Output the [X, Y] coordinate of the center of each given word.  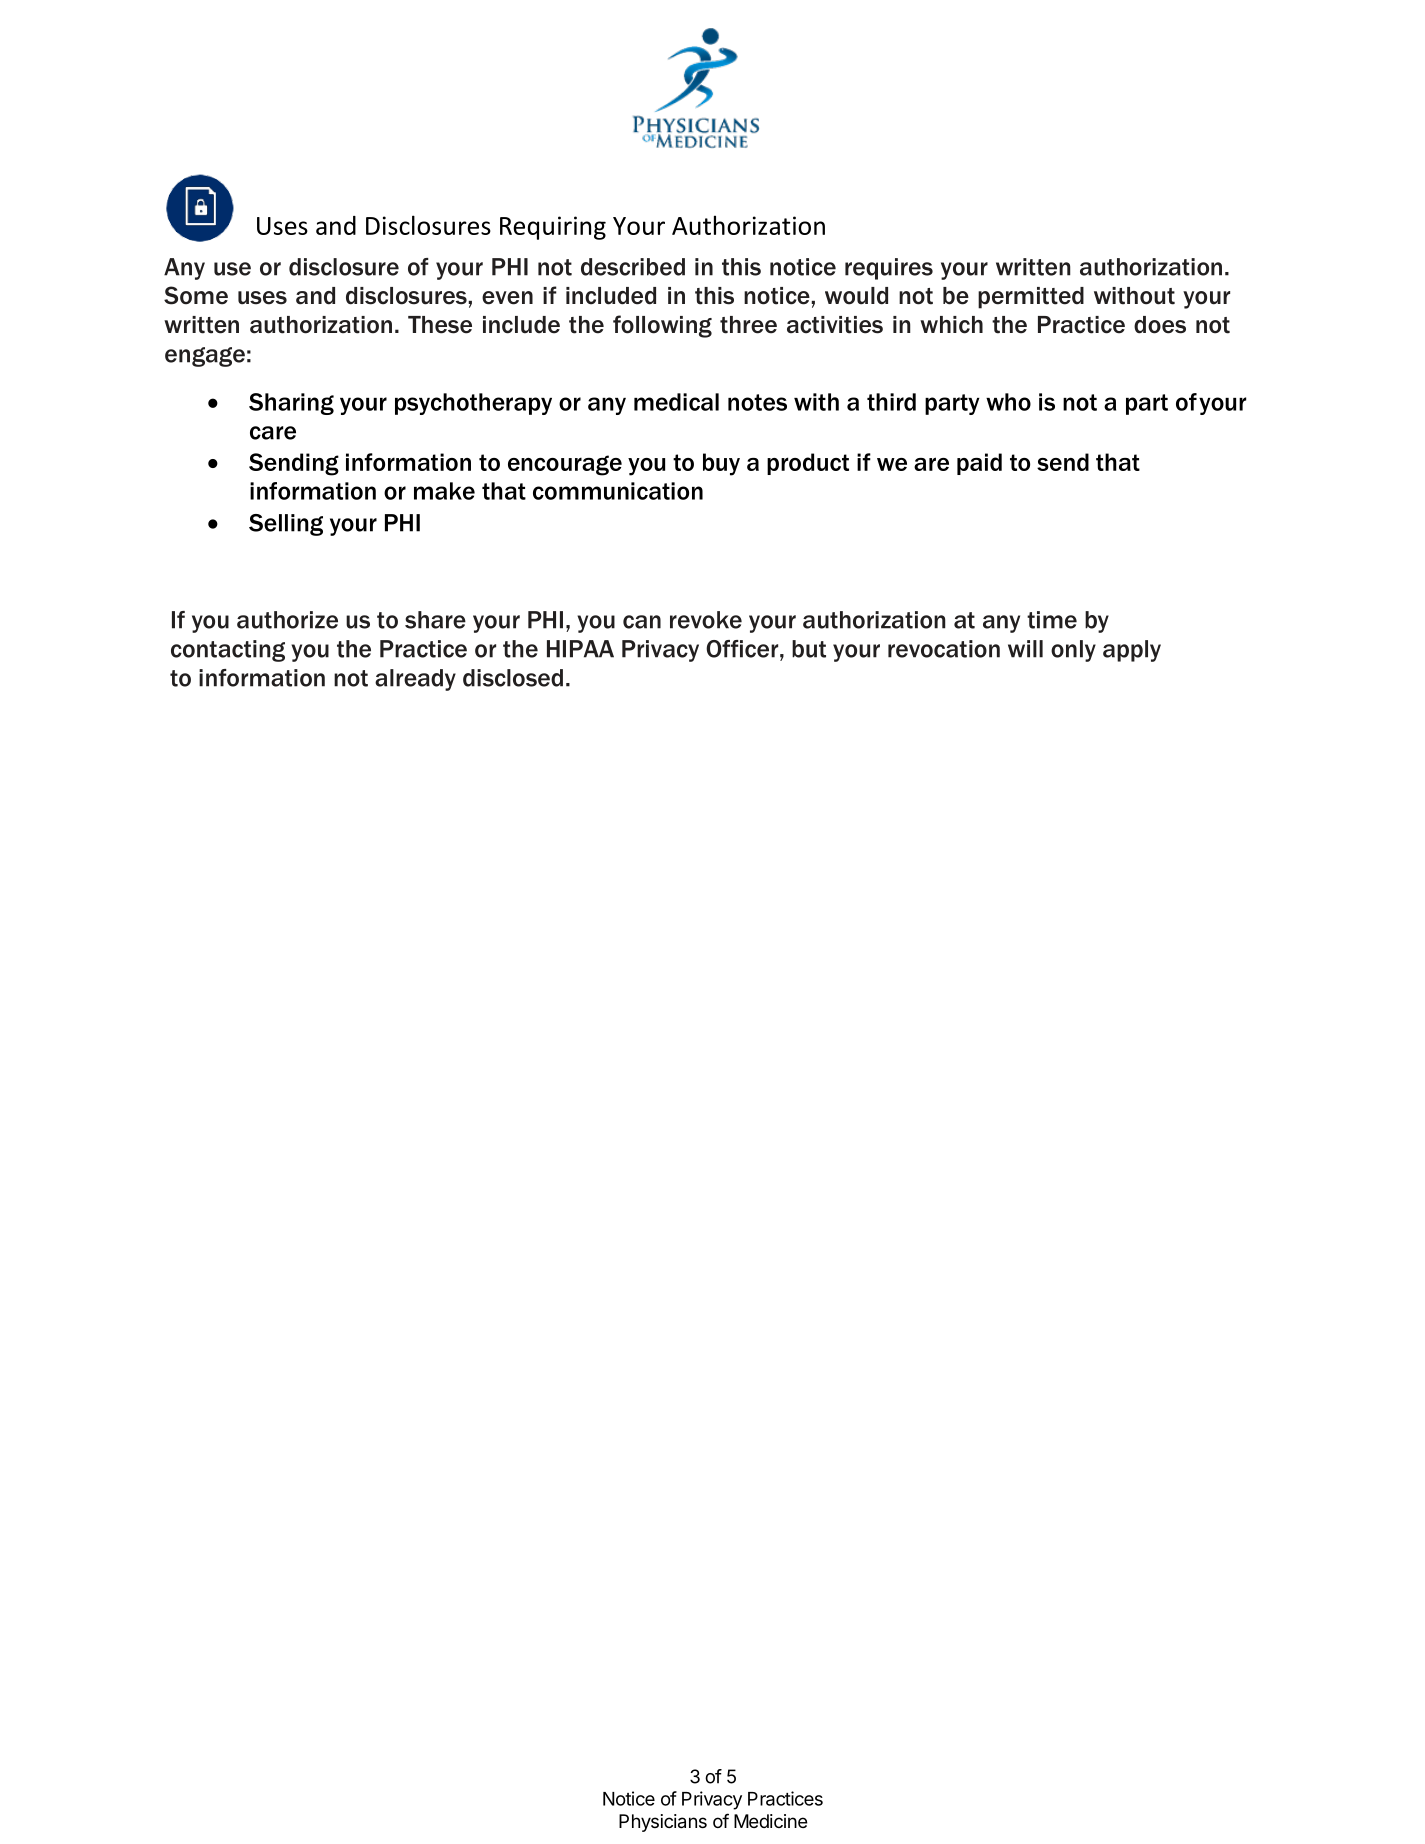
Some [196, 295]
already [415, 680]
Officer [743, 649]
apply [1132, 651]
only [1073, 651]
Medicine [771, 1821]
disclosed [513, 678]
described [633, 267]
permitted [1031, 298]
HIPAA [580, 649]
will [1025, 649]
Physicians [663, 1823]
